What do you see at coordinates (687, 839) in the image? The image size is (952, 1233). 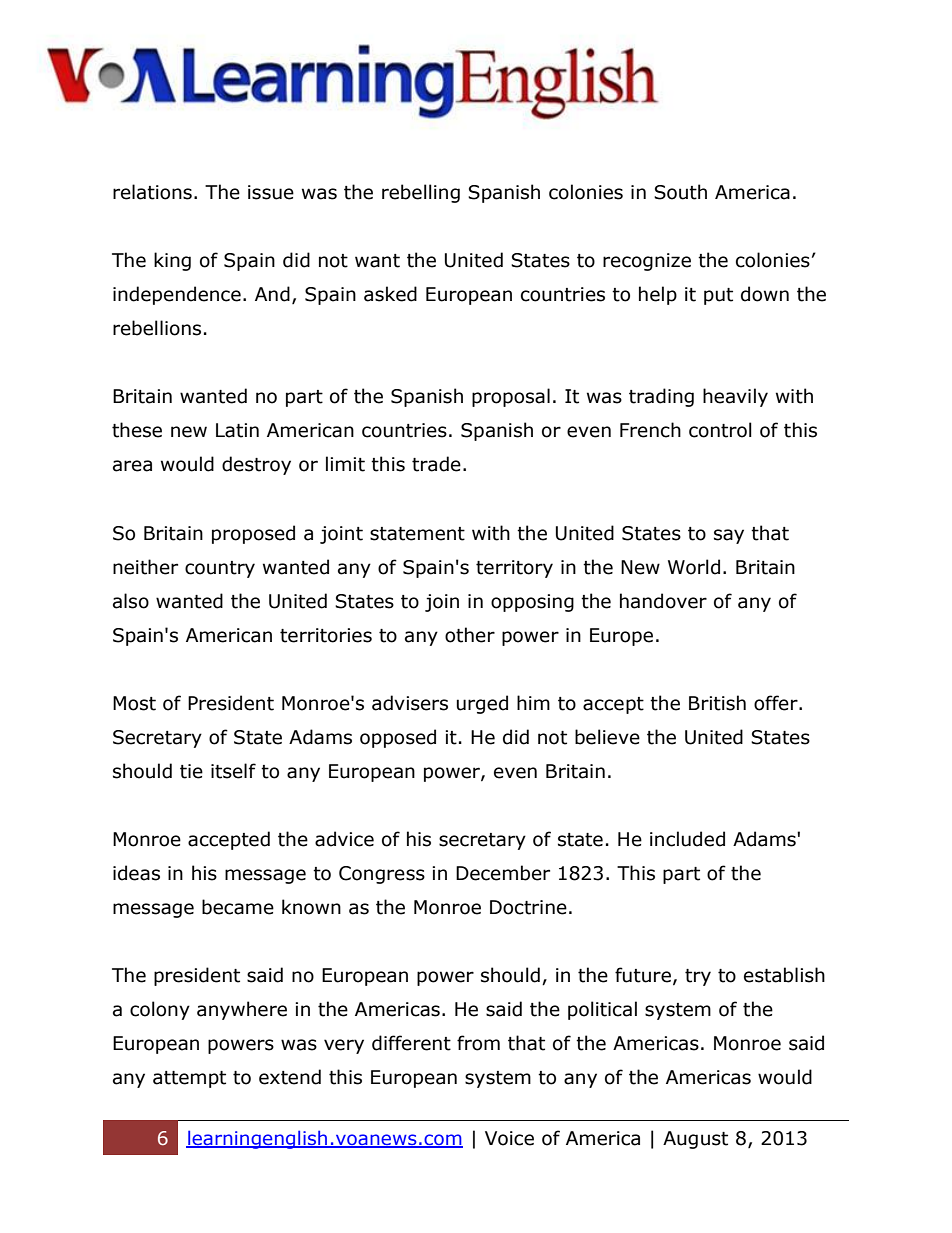 I see `included` at bounding box center [687, 839].
